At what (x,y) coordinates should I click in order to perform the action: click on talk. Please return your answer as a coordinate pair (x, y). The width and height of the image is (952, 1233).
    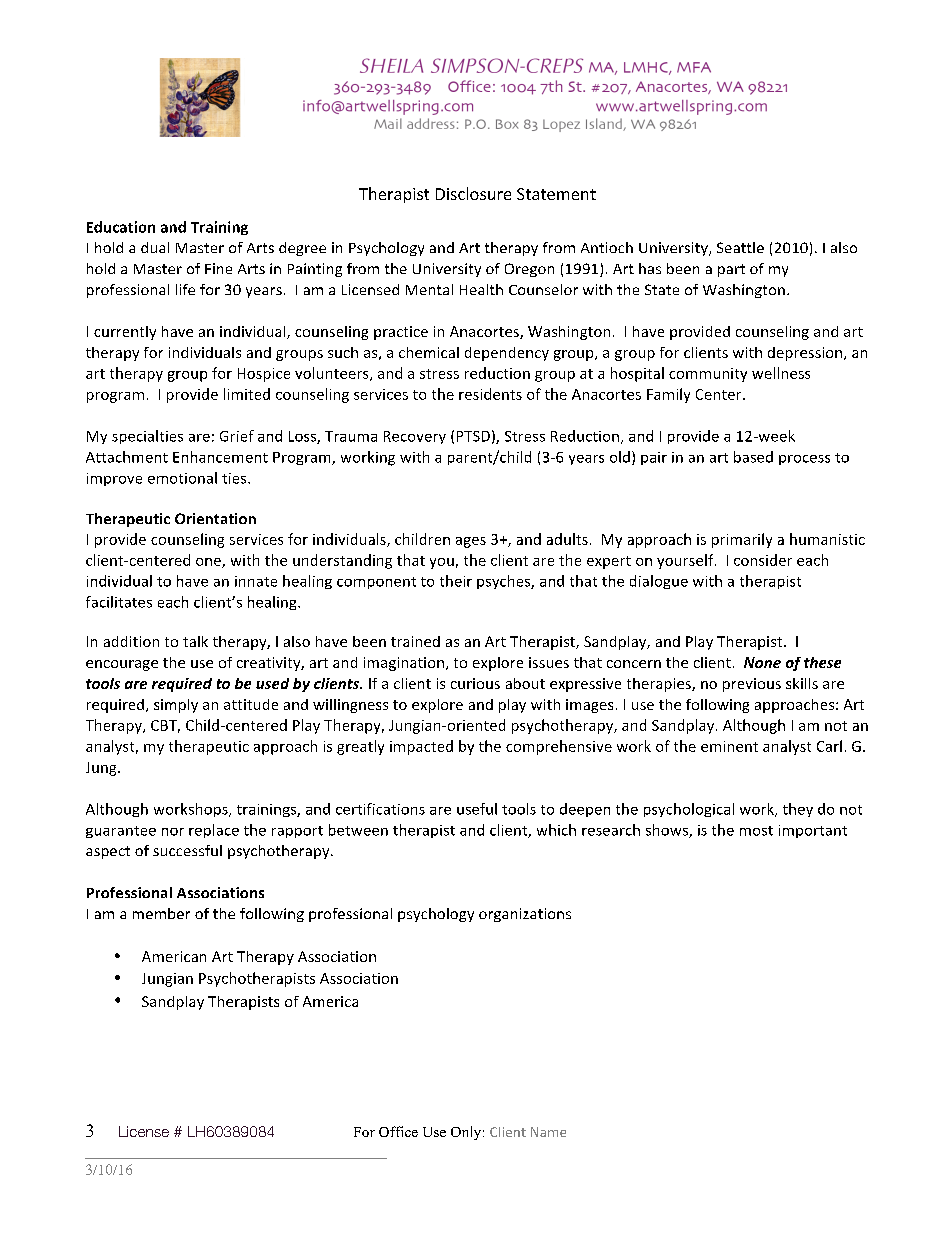
    Looking at the image, I should click on (195, 641).
